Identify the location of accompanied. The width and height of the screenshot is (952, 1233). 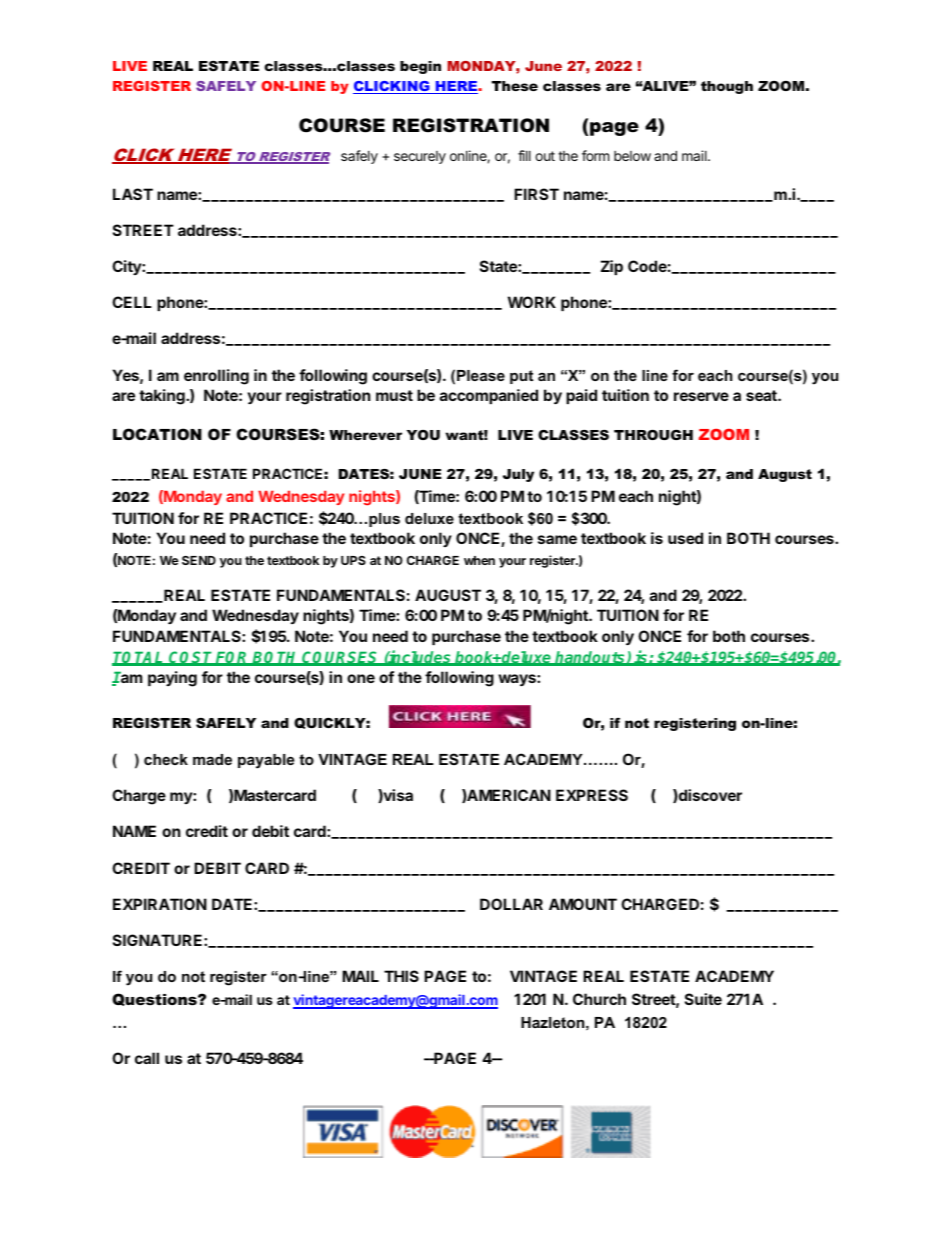
(489, 396).
